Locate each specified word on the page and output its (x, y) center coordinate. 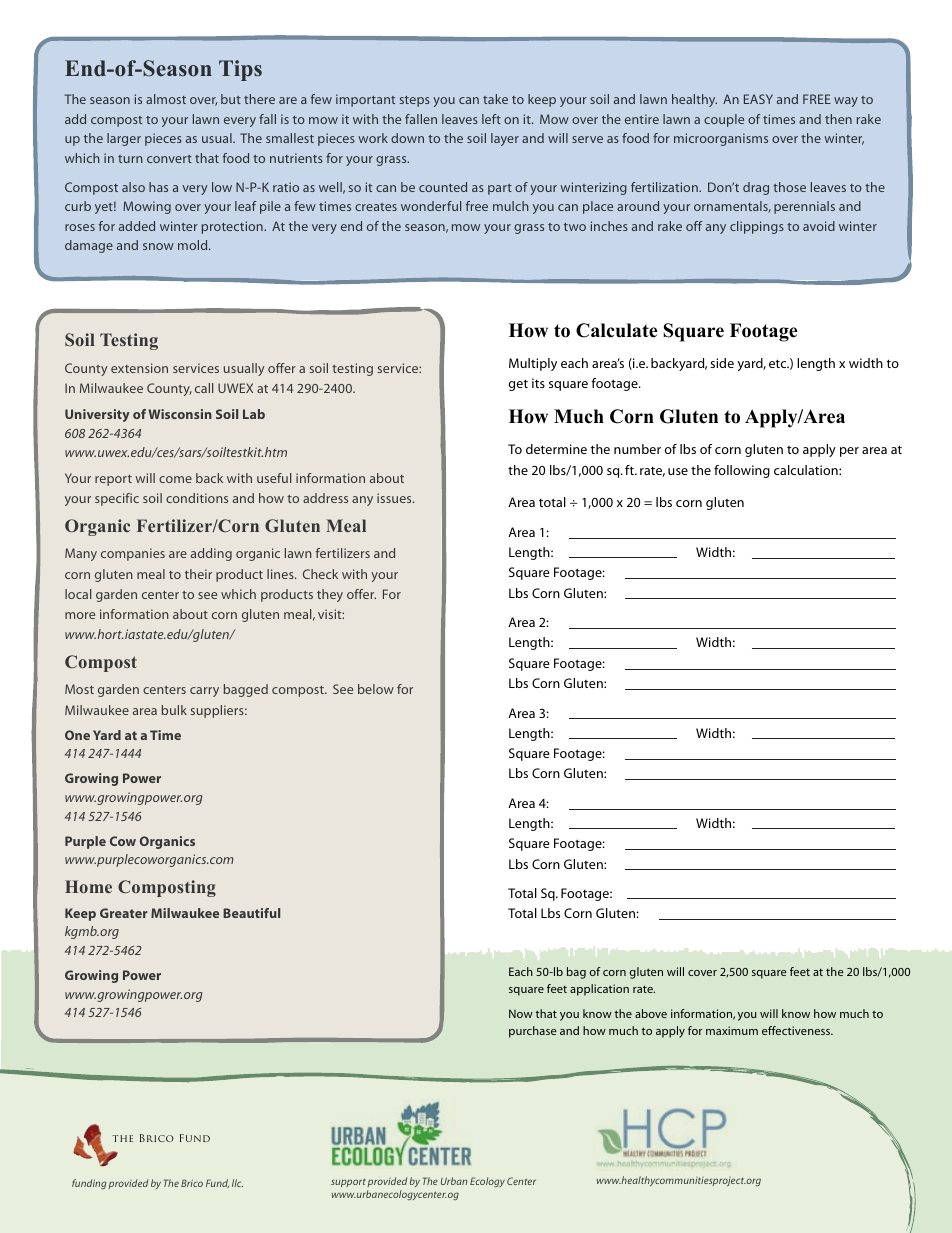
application (599, 990)
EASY (758, 99)
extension (139, 368)
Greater (124, 913)
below (376, 689)
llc (237, 1183)
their (198, 574)
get (518, 385)
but (231, 99)
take (495, 99)
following (742, 471)
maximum (732, 1030)
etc (779, 363)
